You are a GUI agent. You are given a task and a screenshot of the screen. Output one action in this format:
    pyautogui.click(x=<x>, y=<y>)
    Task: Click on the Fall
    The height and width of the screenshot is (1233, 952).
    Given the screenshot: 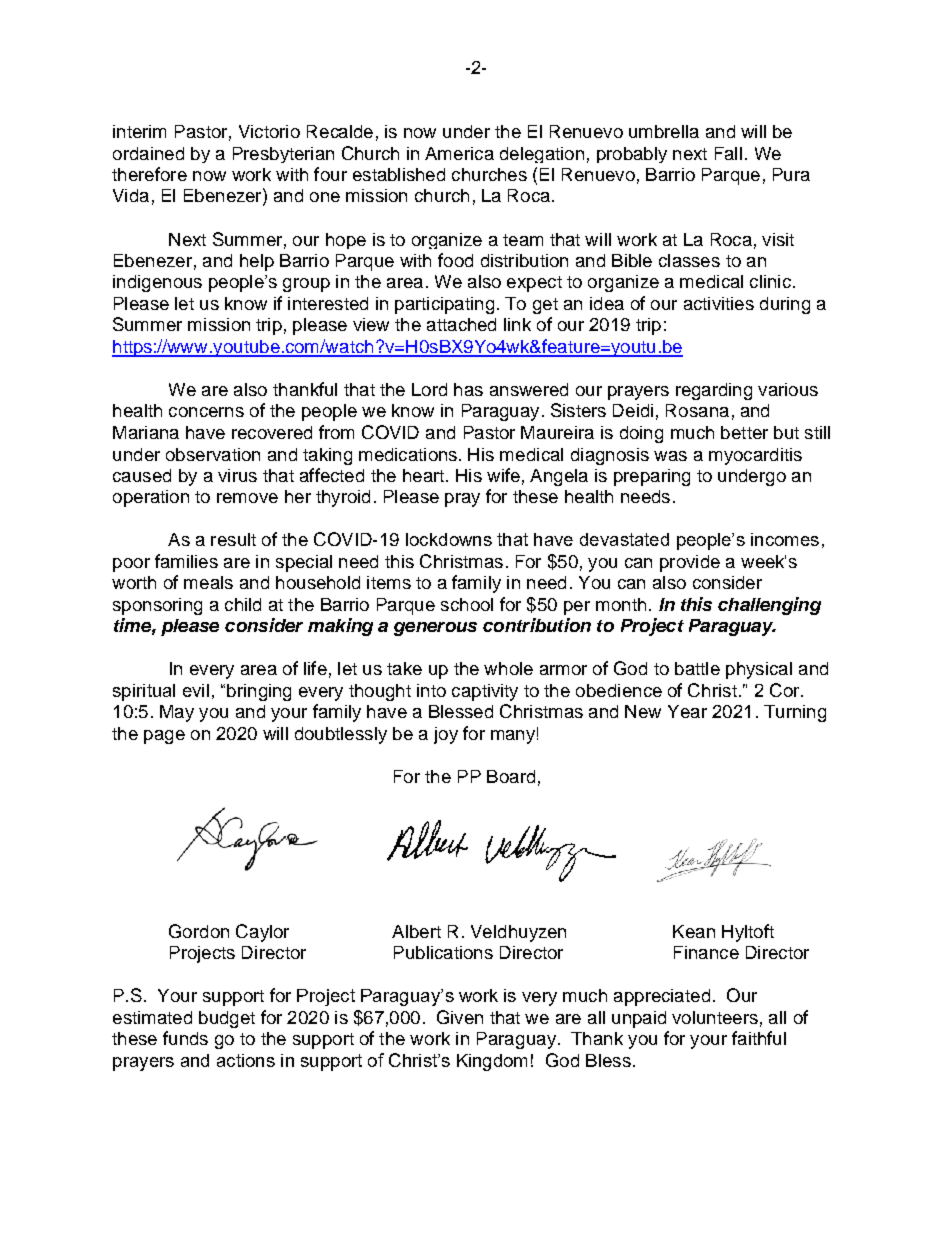 What is the action you would take?
    pyautogui.click(x=728, y=153)
